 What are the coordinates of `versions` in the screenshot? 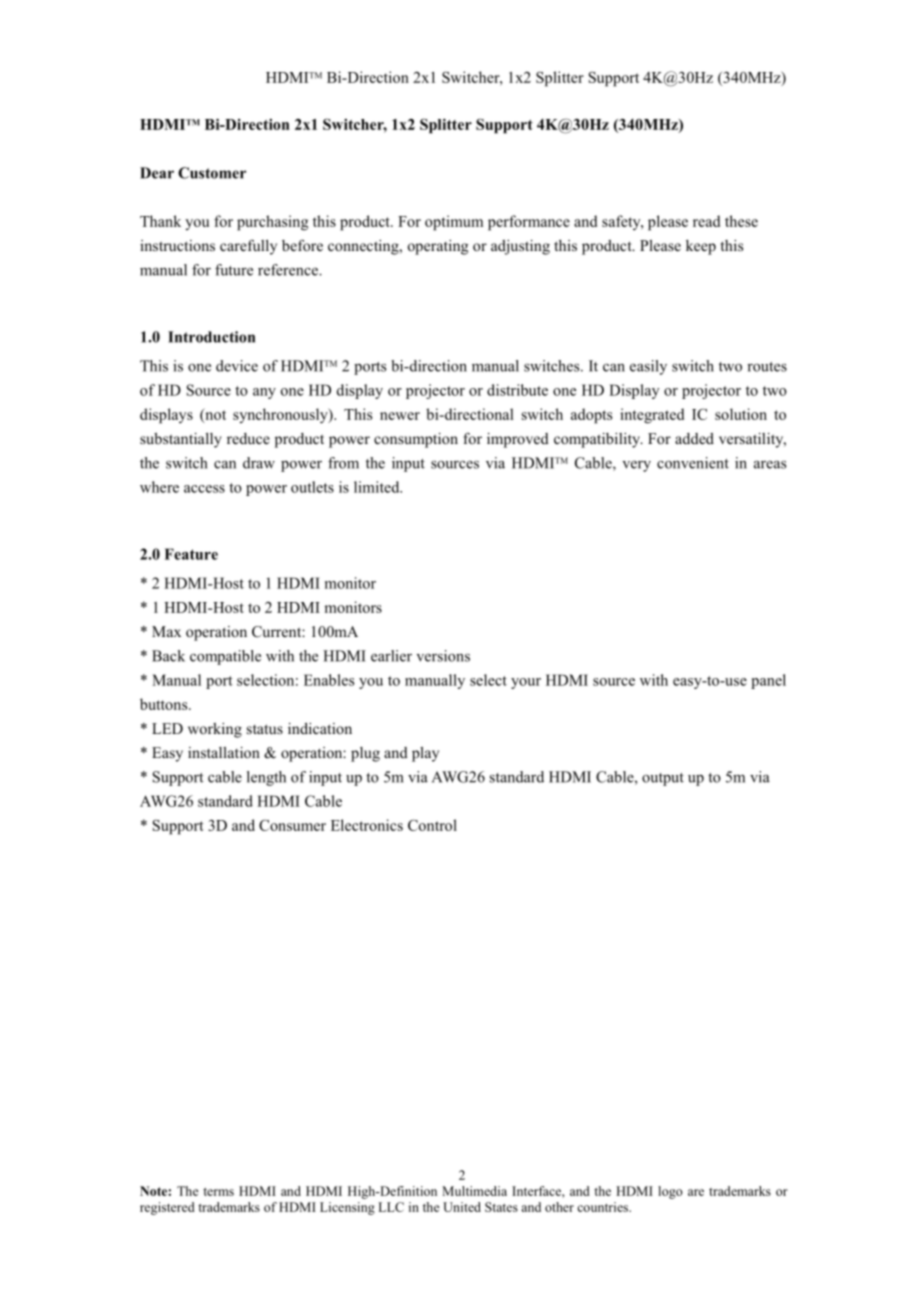 It's located at (443, 656).
